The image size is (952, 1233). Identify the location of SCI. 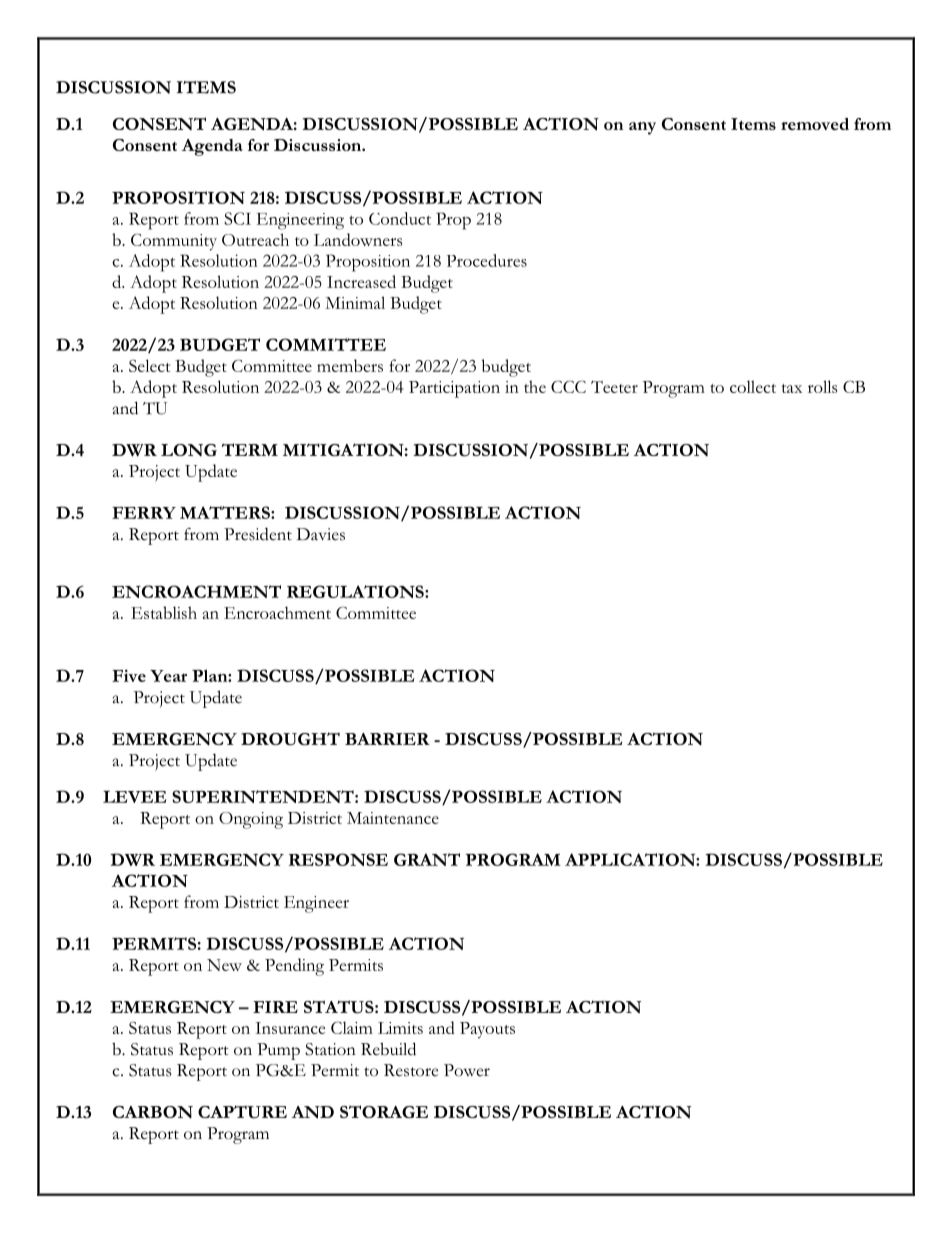
(237, 218).
